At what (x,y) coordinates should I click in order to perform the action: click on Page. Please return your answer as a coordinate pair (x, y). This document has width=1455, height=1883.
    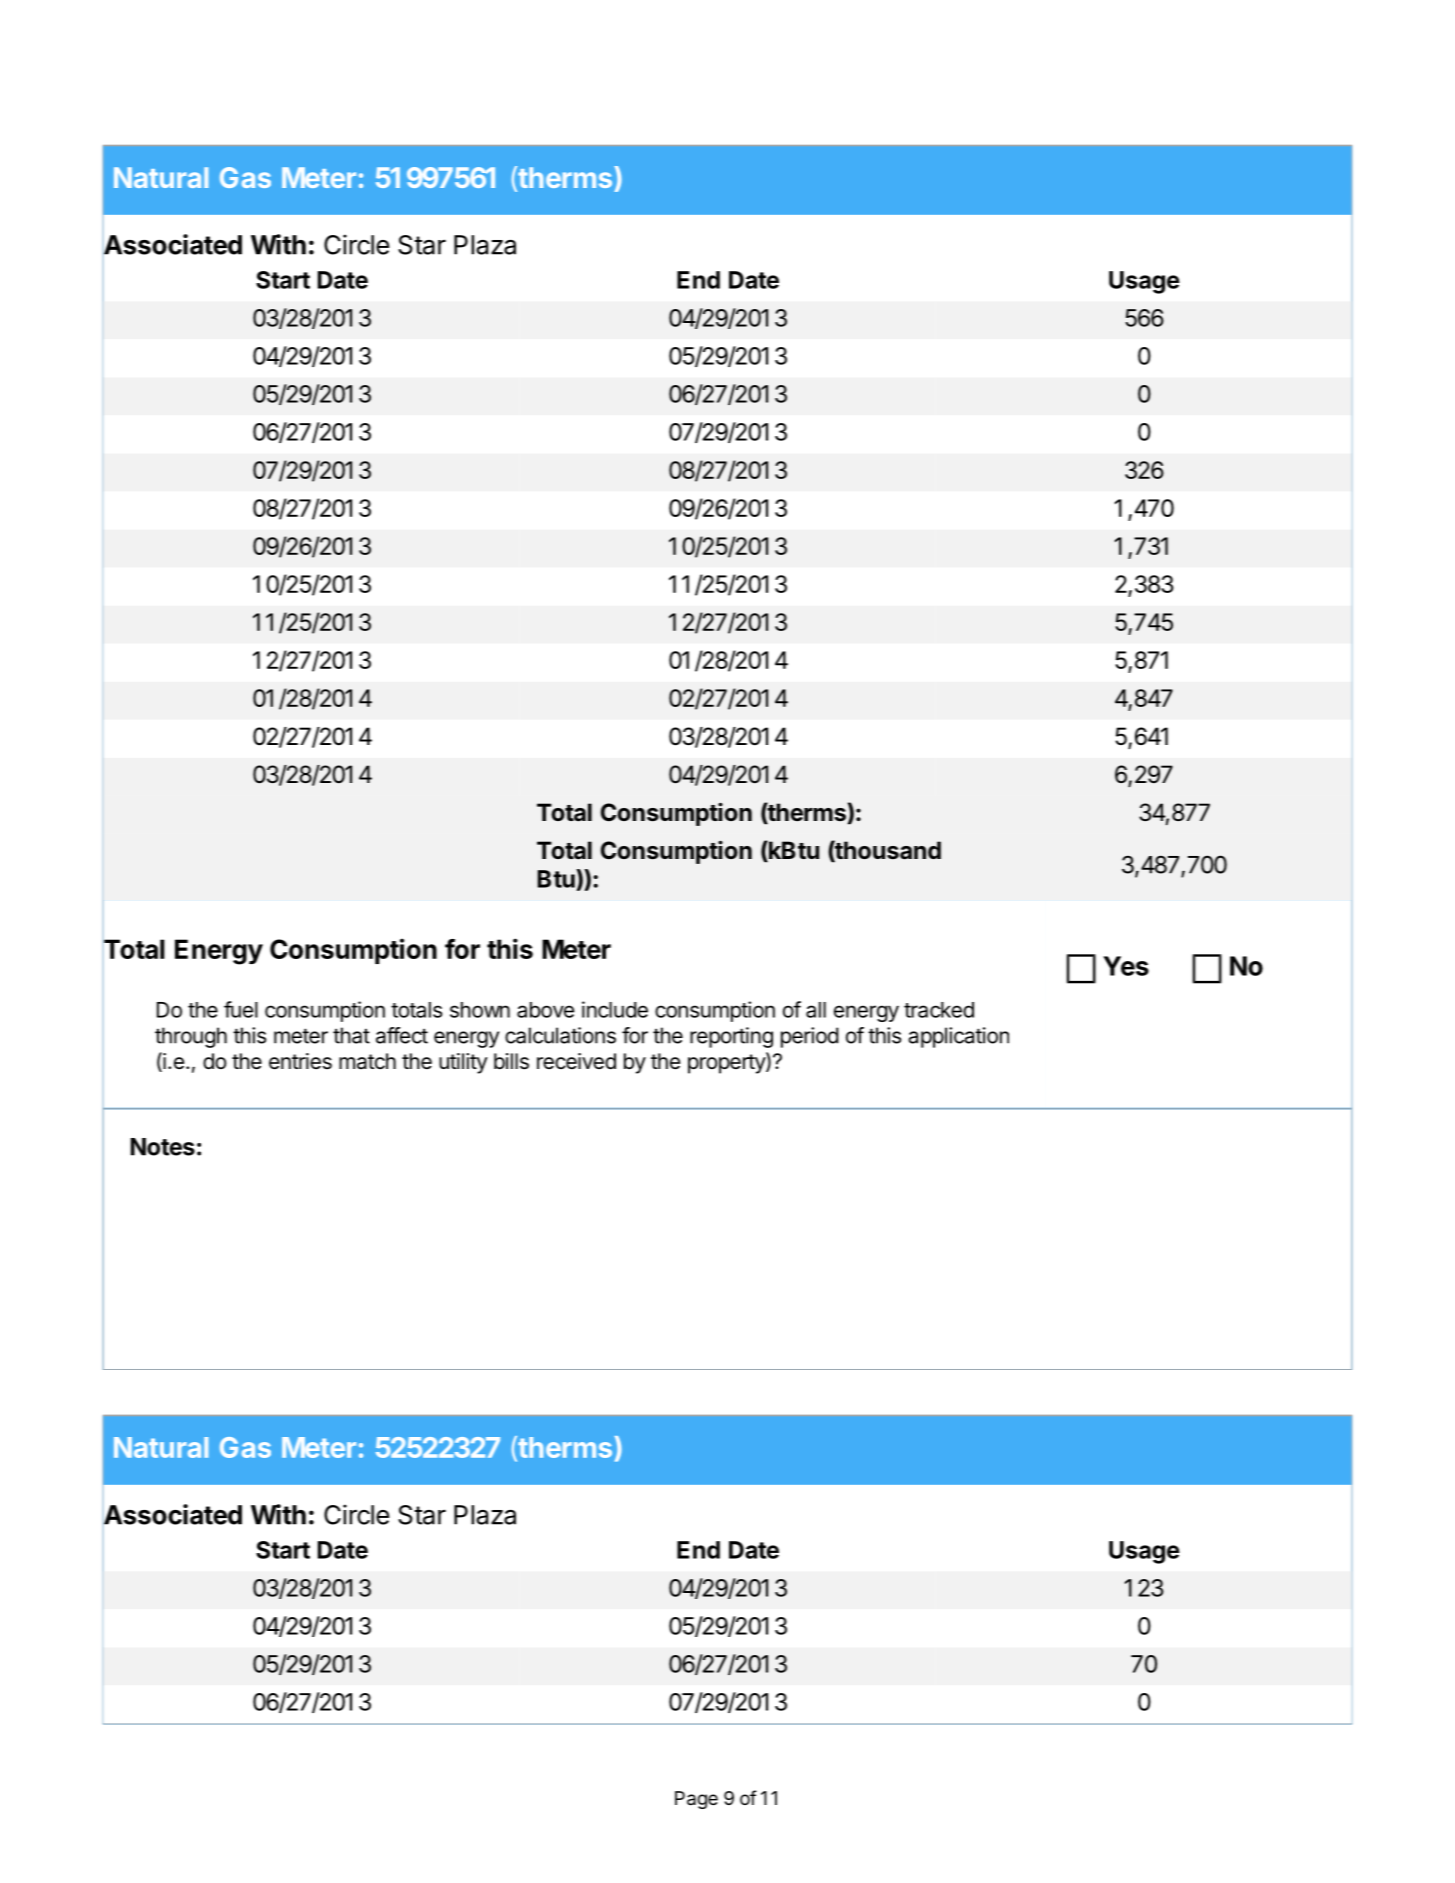
    Looking at the image, I should click on (696, 1800).
